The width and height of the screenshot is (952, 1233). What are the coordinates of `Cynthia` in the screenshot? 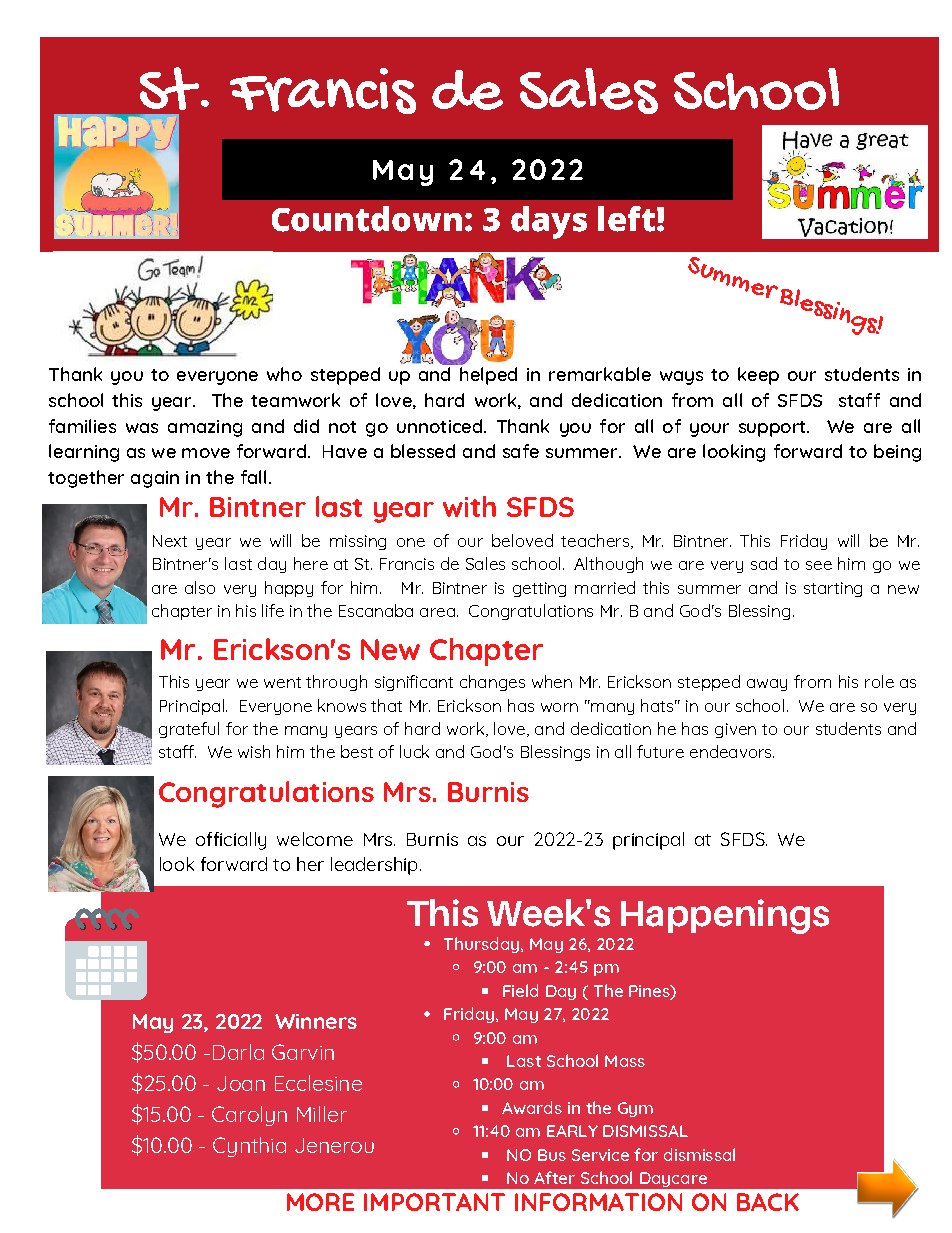 It's located at (249, 1147).
